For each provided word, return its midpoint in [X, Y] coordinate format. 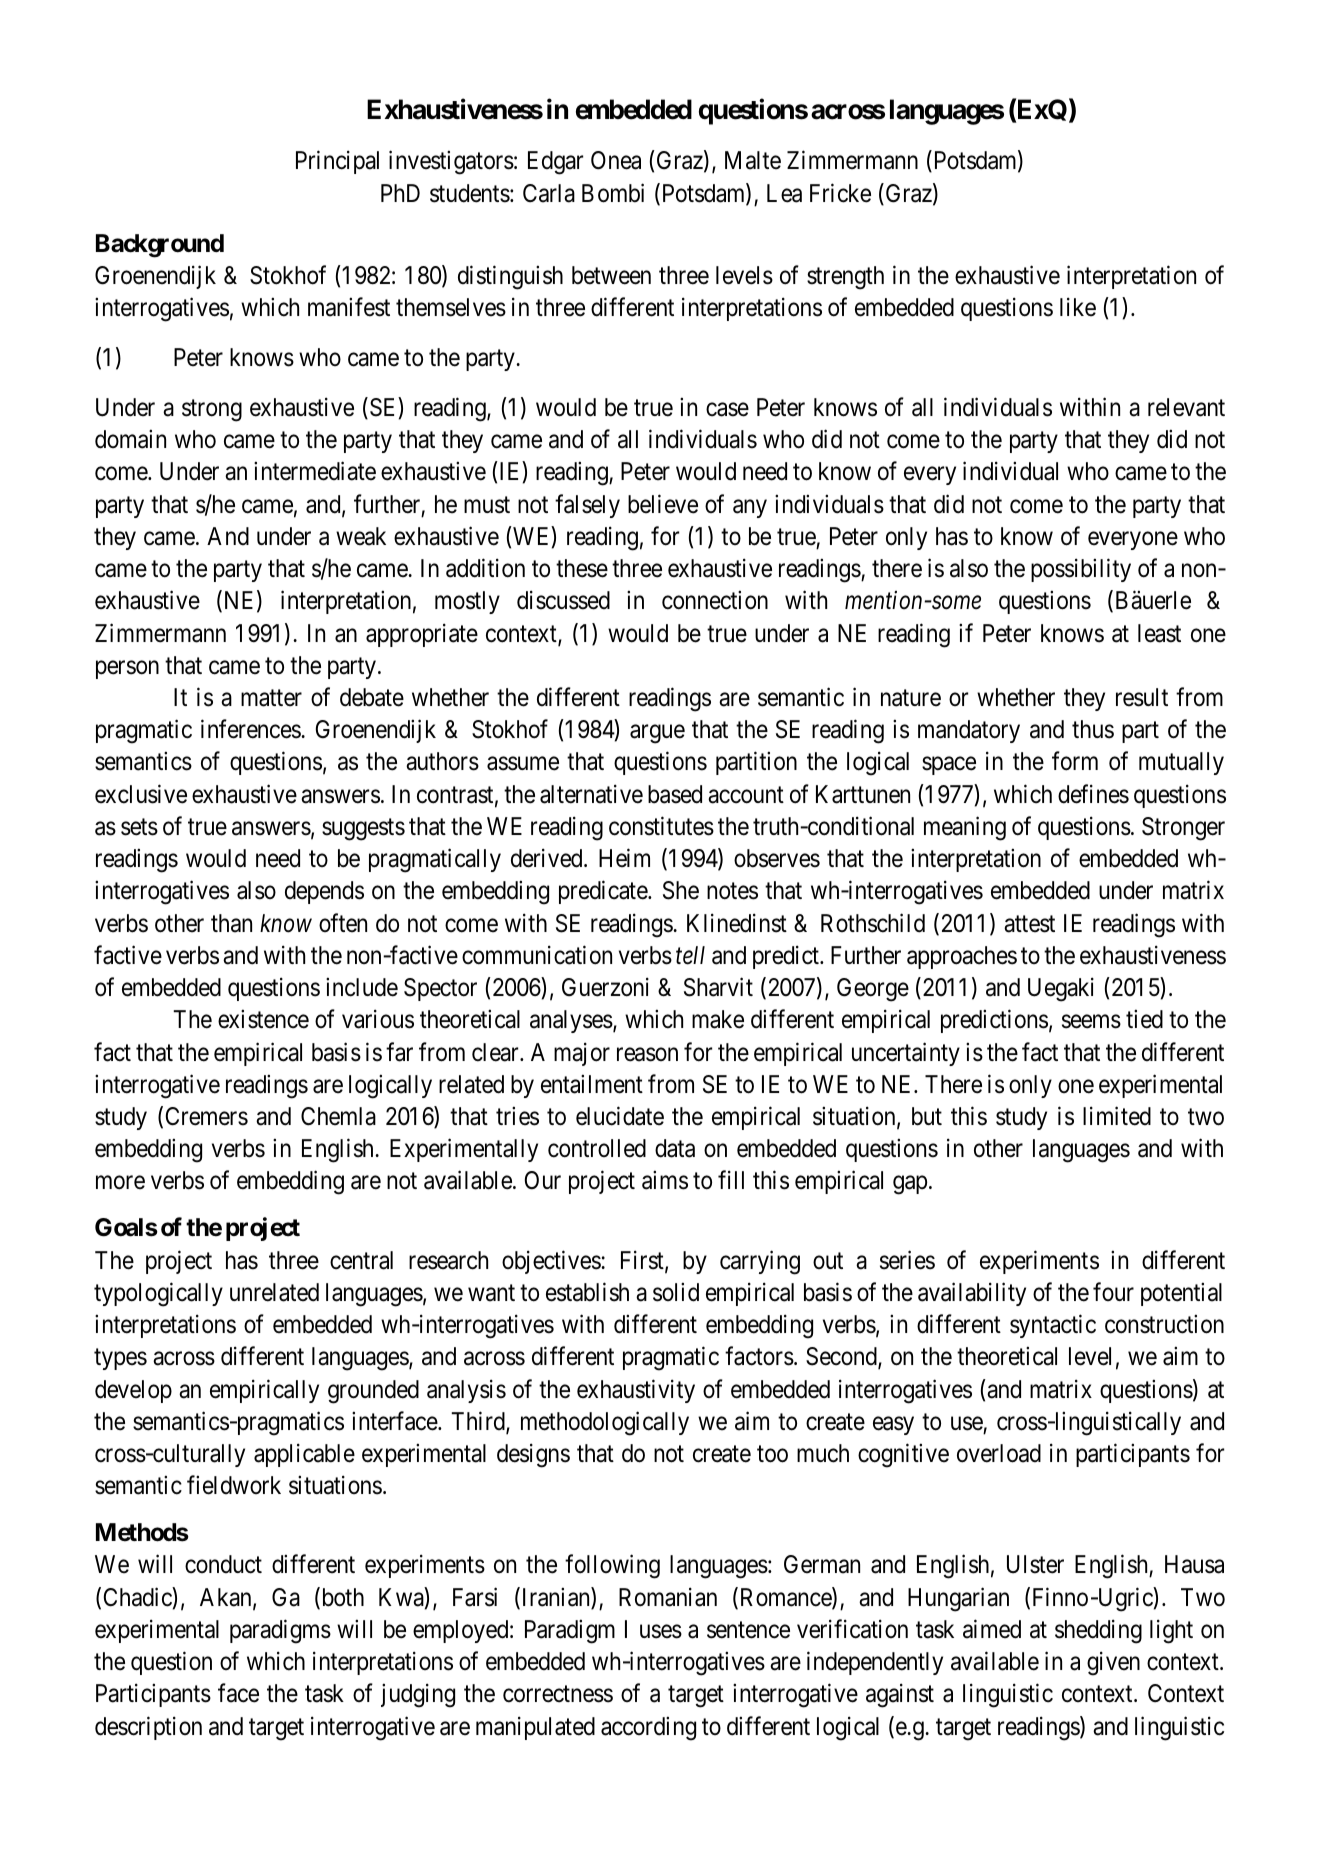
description [148, 1728]
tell [690, 955]
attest [1029, 924]
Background [160, 246]
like [1078, 307]
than [231, 923]
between [611, 275]
